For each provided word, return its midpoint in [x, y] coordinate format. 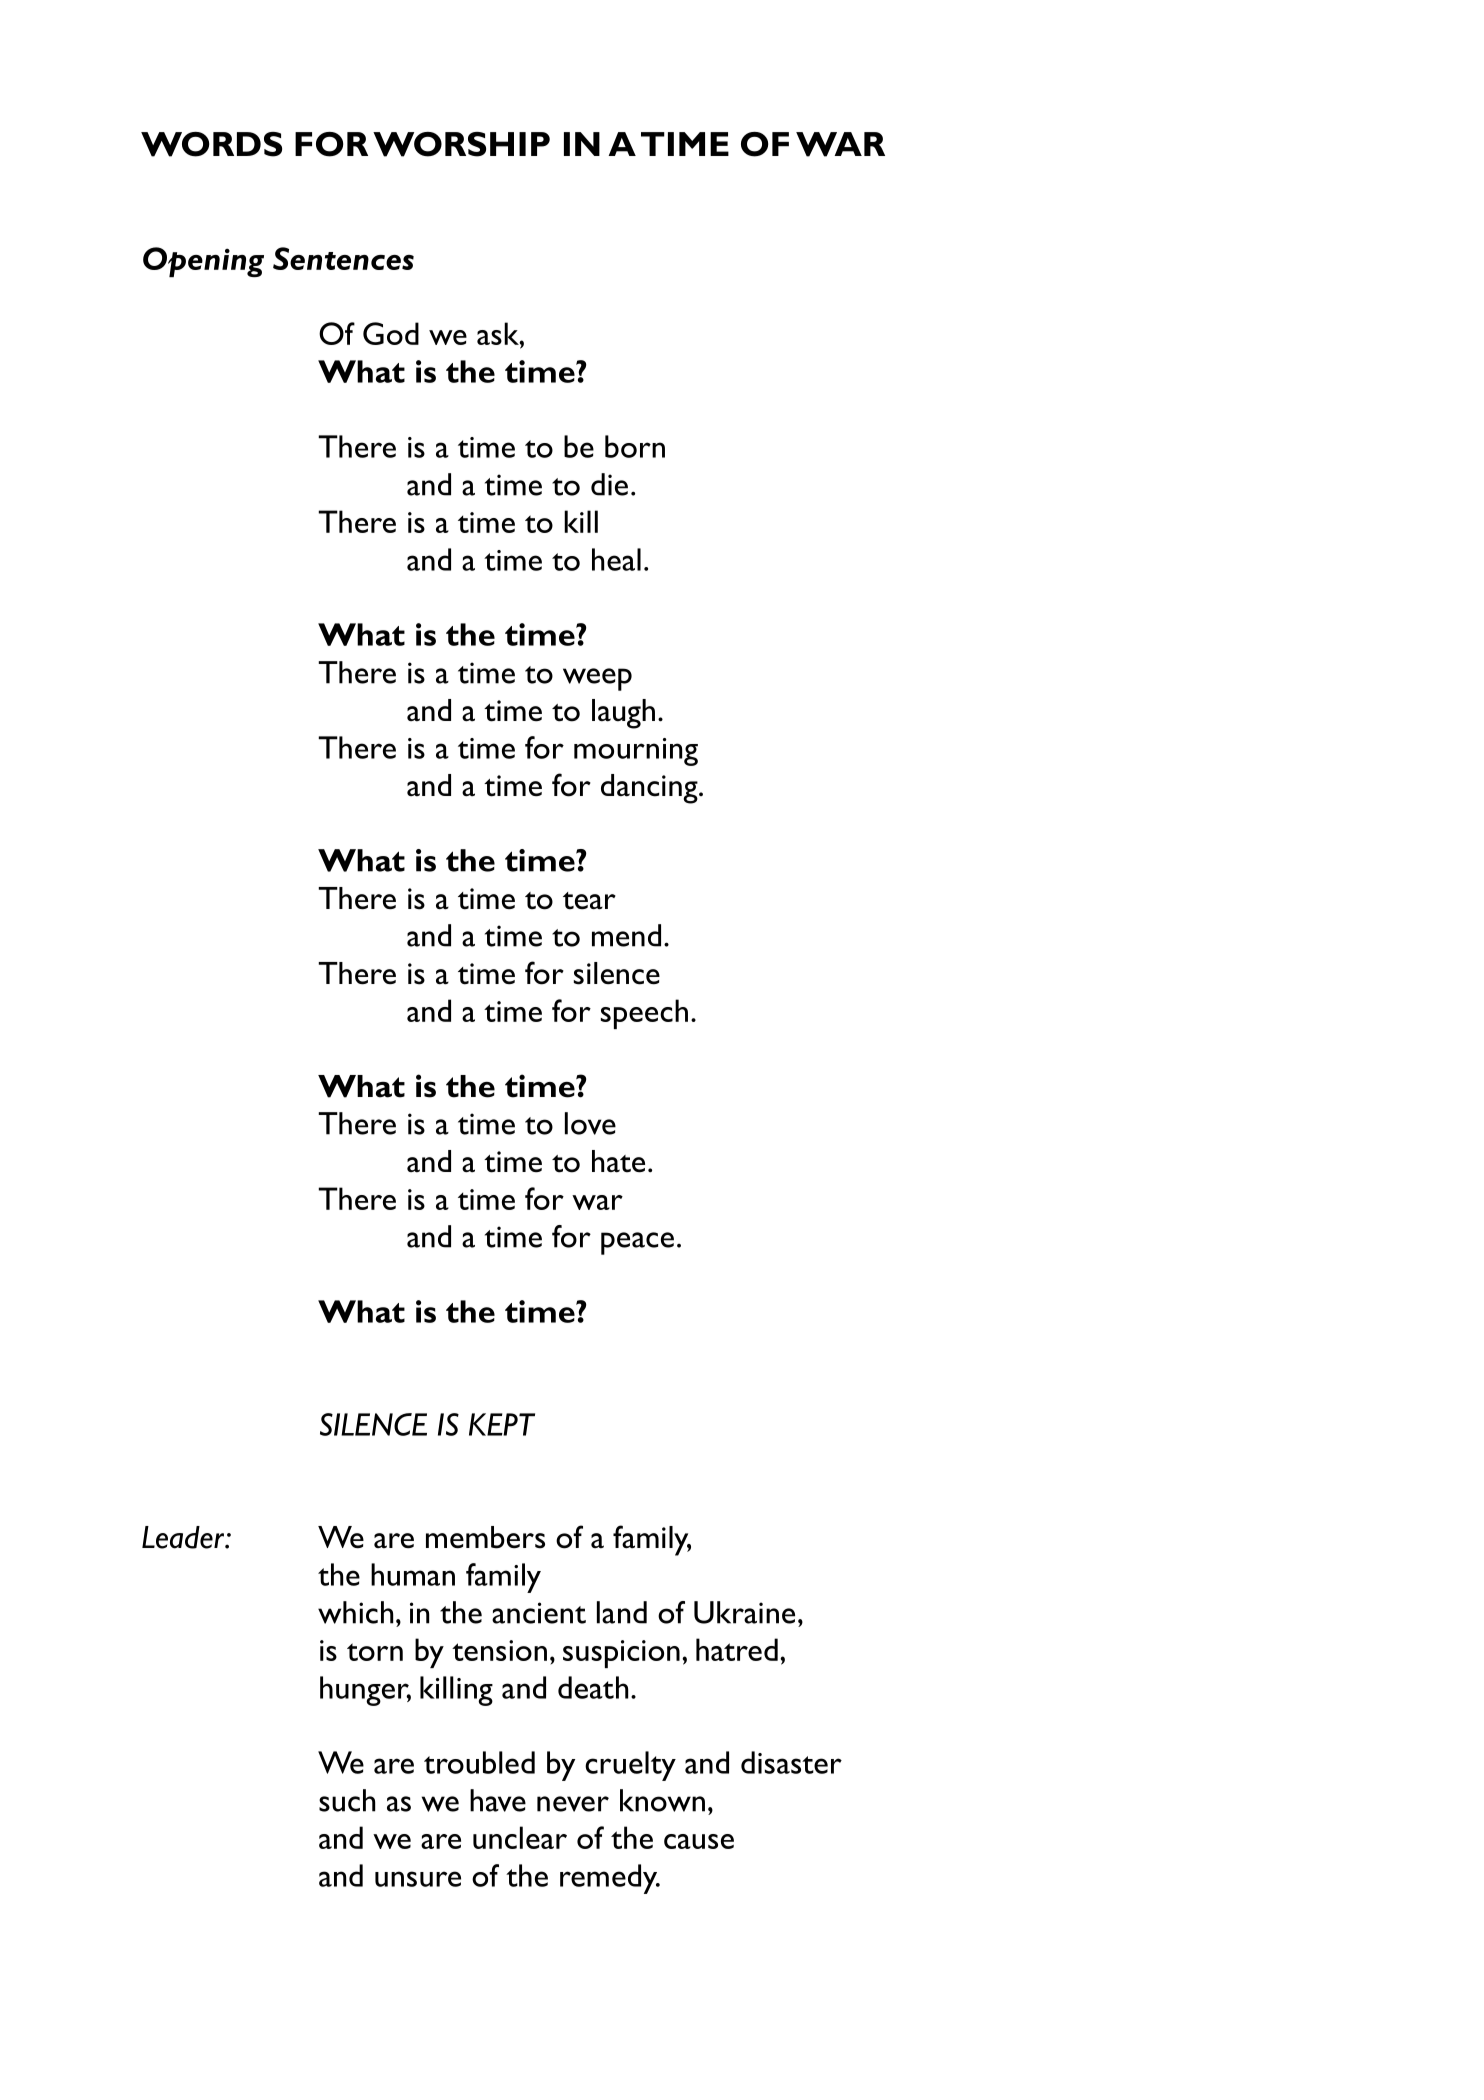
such [347, 1800]
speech [644, 1014]
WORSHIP [461, 144]
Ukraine [744, 1612]
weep [597, 679]
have [498, 1800]
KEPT [502, 1424]
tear [589, 901]
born [635, 446]
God [391, 333]
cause [699, 1841]
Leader [184, 1537]
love [590, 1123]
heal [616, 559]
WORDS [211, 144]
